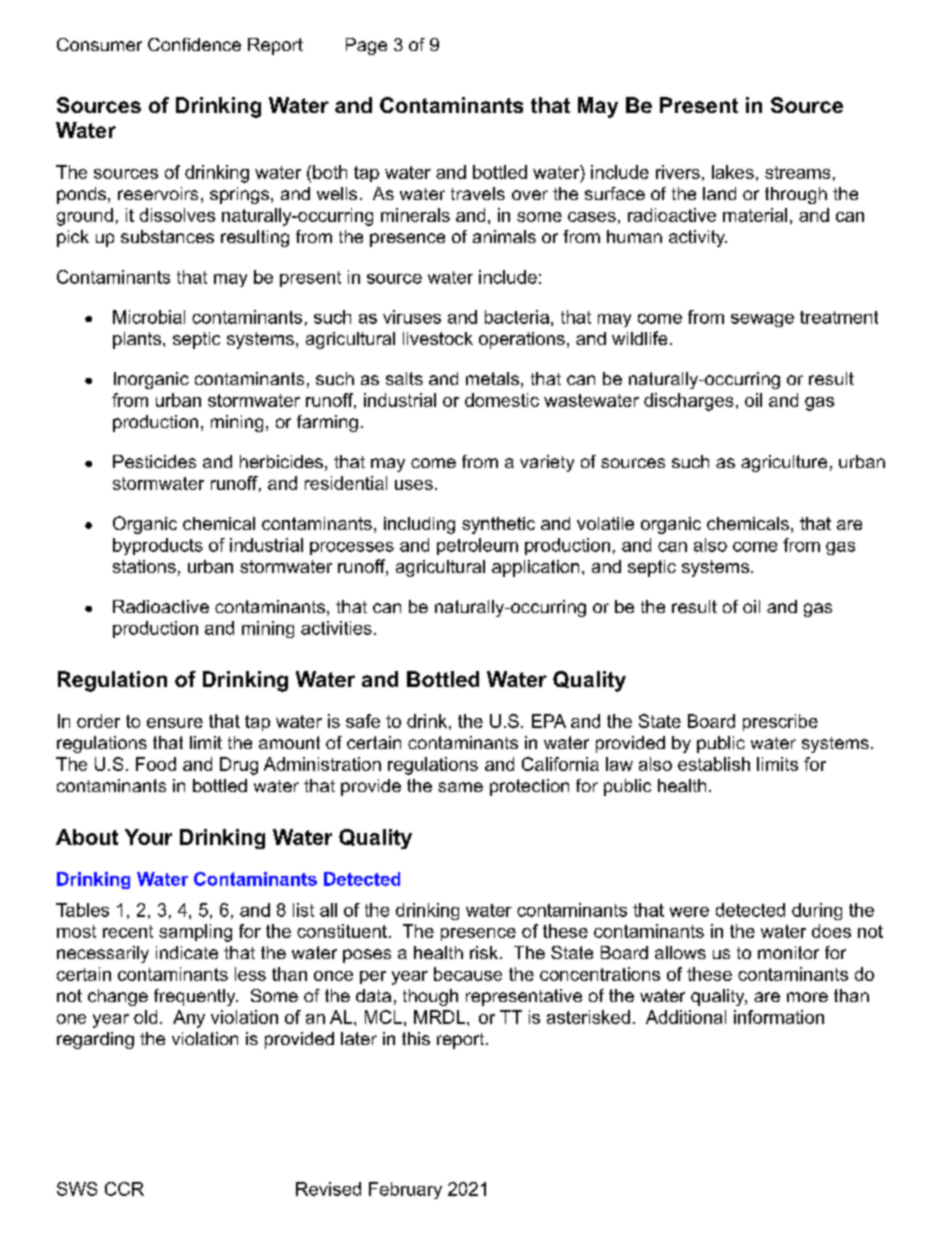 The image size is (952, 1233). What do you see at coordinates (762, 320) in the image?
I see `sewage` at bounding box center [762, 320].
